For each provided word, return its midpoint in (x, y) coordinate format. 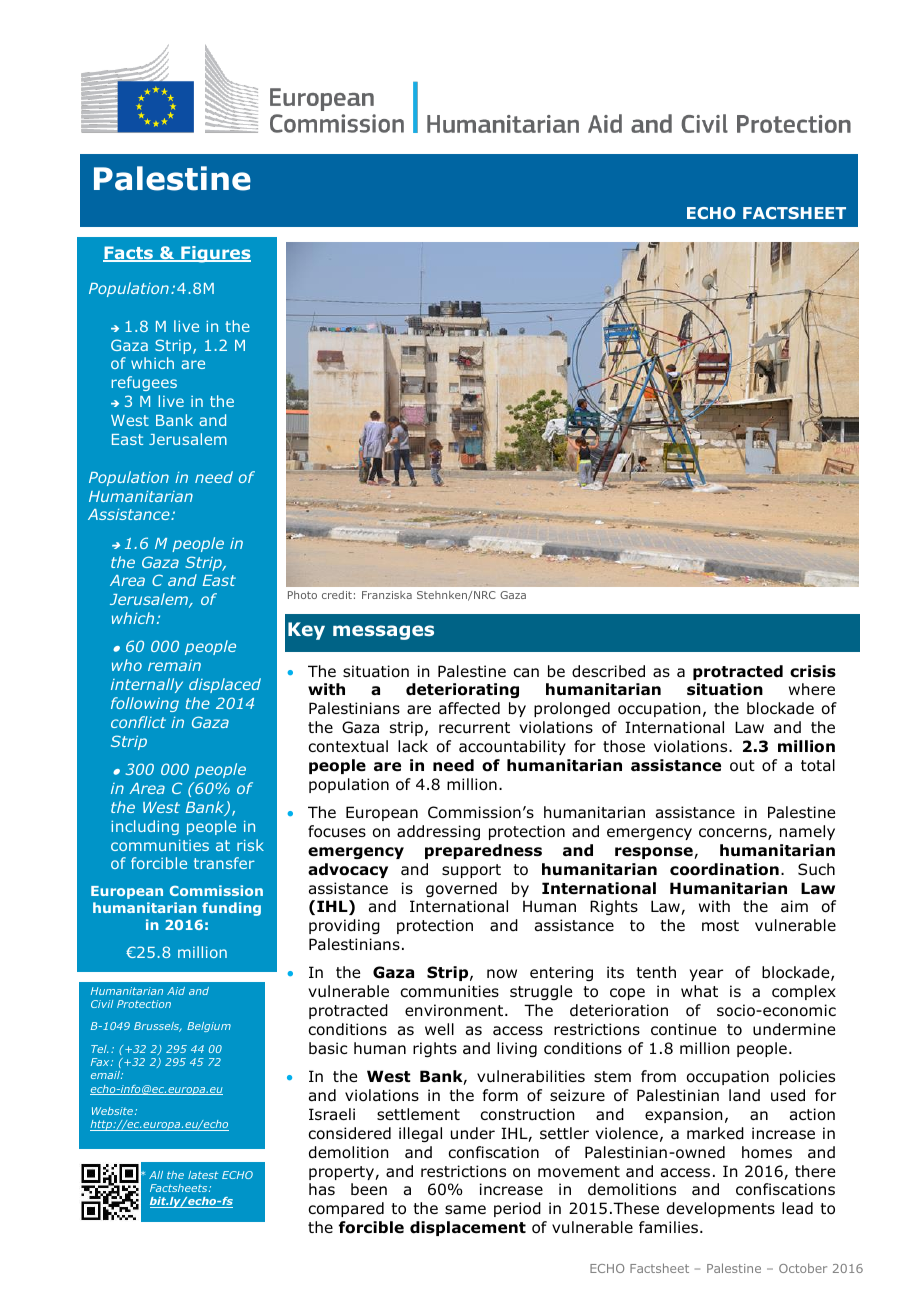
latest (203, 1175)
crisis (813, 671)
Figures (215, 254)
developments (721, 1209)
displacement (468, 1228)
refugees (144, 383)
